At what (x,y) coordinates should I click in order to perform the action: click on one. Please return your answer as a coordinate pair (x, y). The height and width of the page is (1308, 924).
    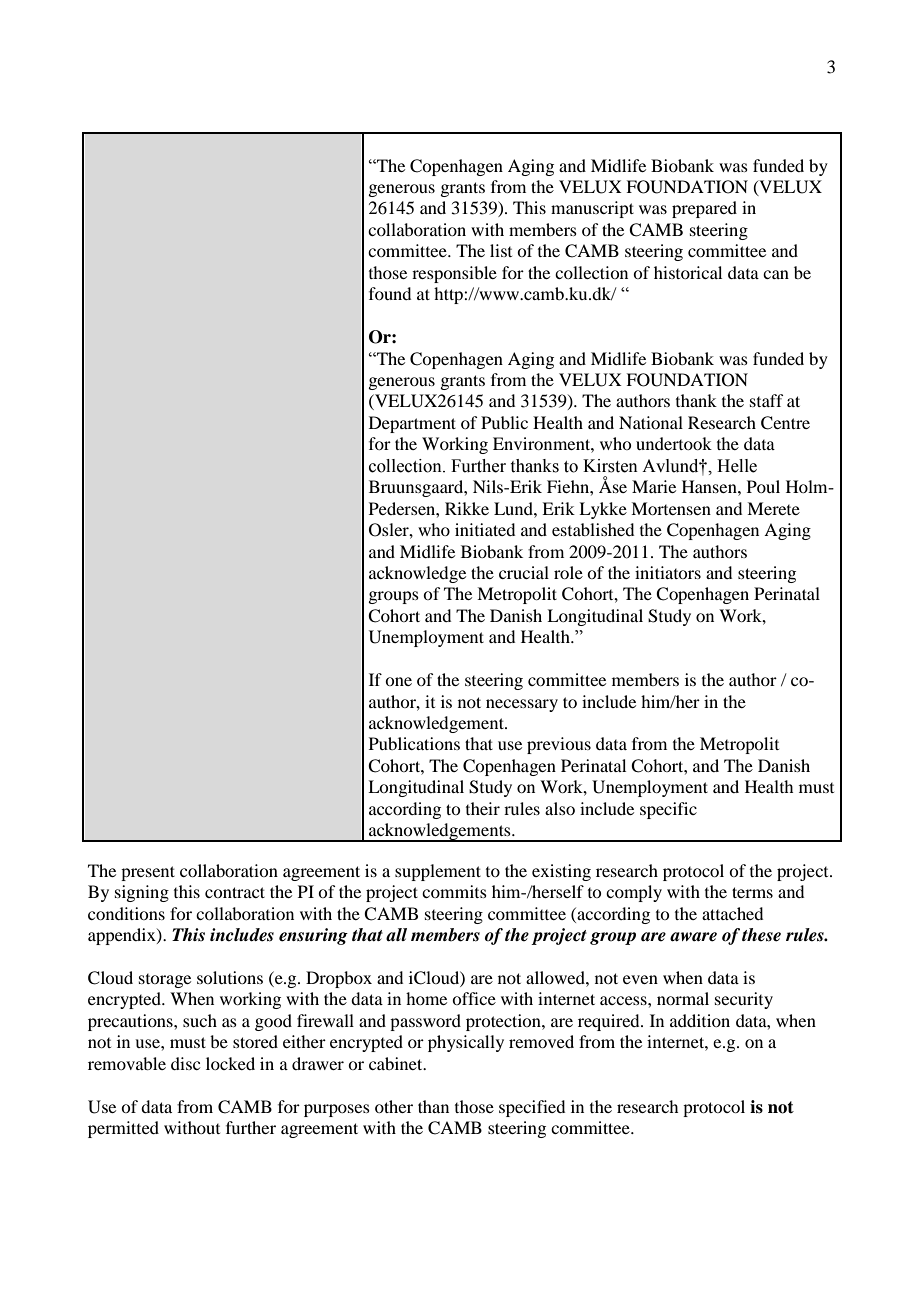
    Looking at the image, I should click on (398, 681).
